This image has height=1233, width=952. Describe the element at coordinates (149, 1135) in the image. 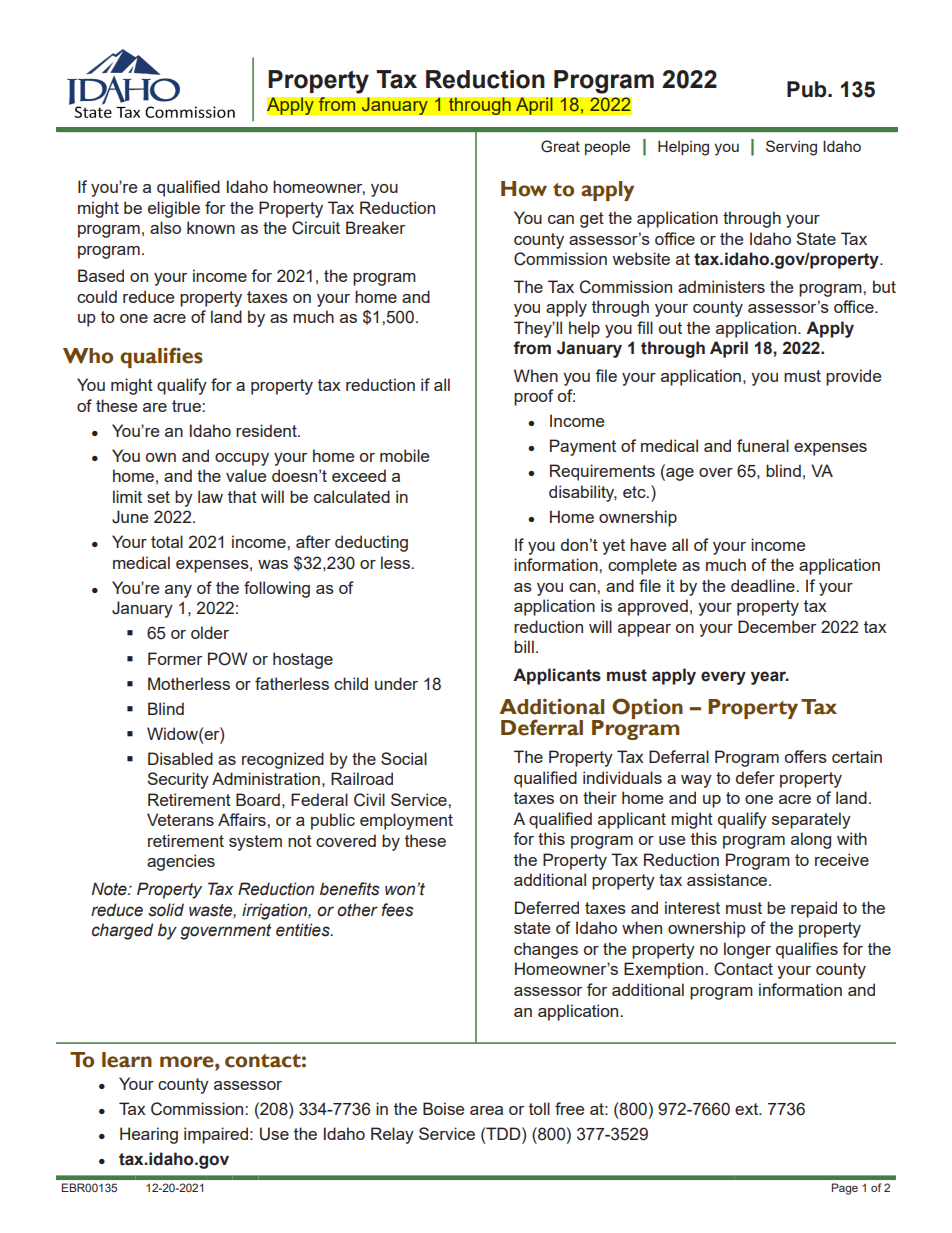

I see `Hearing` at that location.
